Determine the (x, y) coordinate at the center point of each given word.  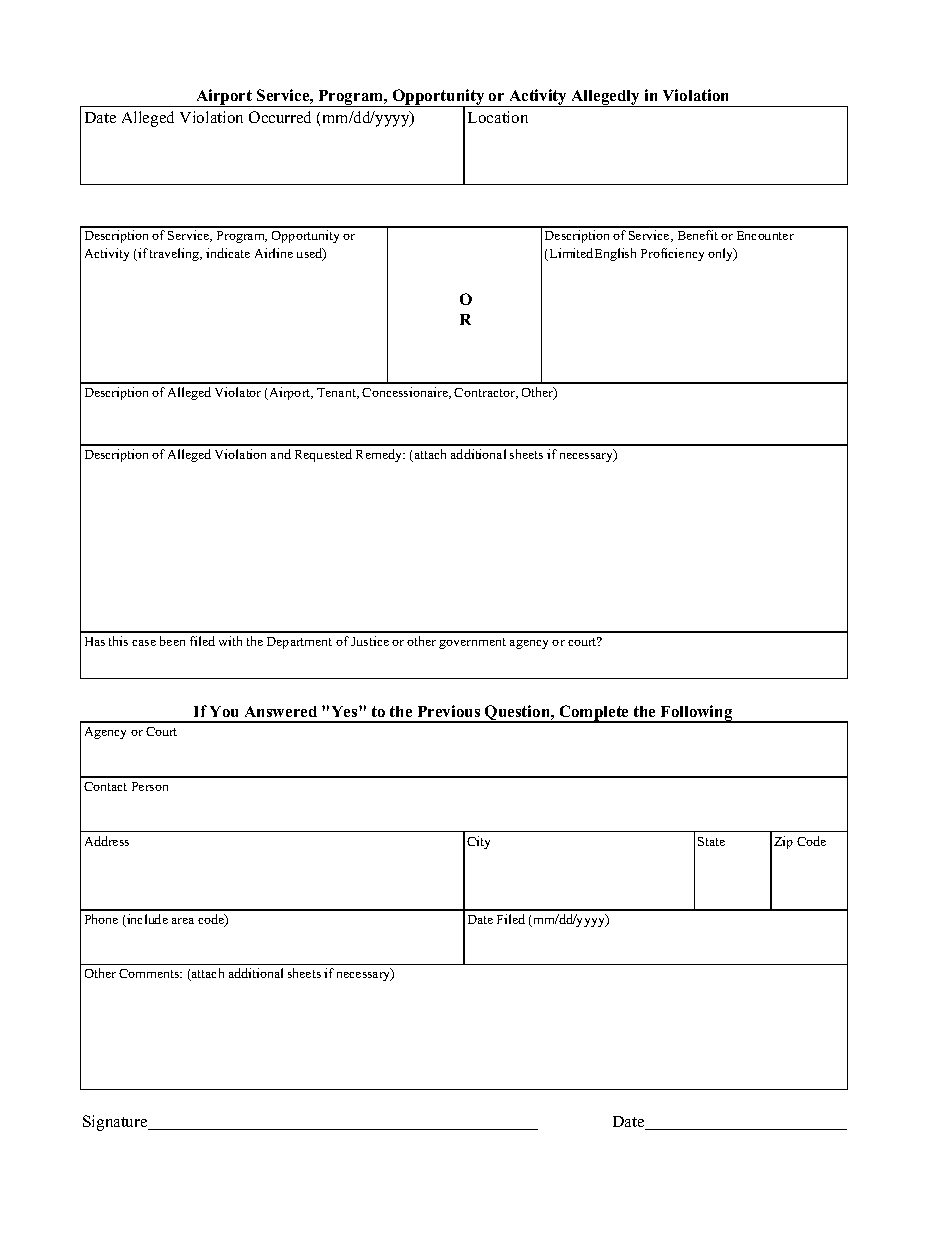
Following (697, 714)
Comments (150, 973)
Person (150, 786)
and (281, 454)
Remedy (380, 455)
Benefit (698, 235)
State (711, 841)
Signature (116, 1123)
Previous (449, 711)
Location (498, 117)
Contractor (486, 393)
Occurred (280, 117)
